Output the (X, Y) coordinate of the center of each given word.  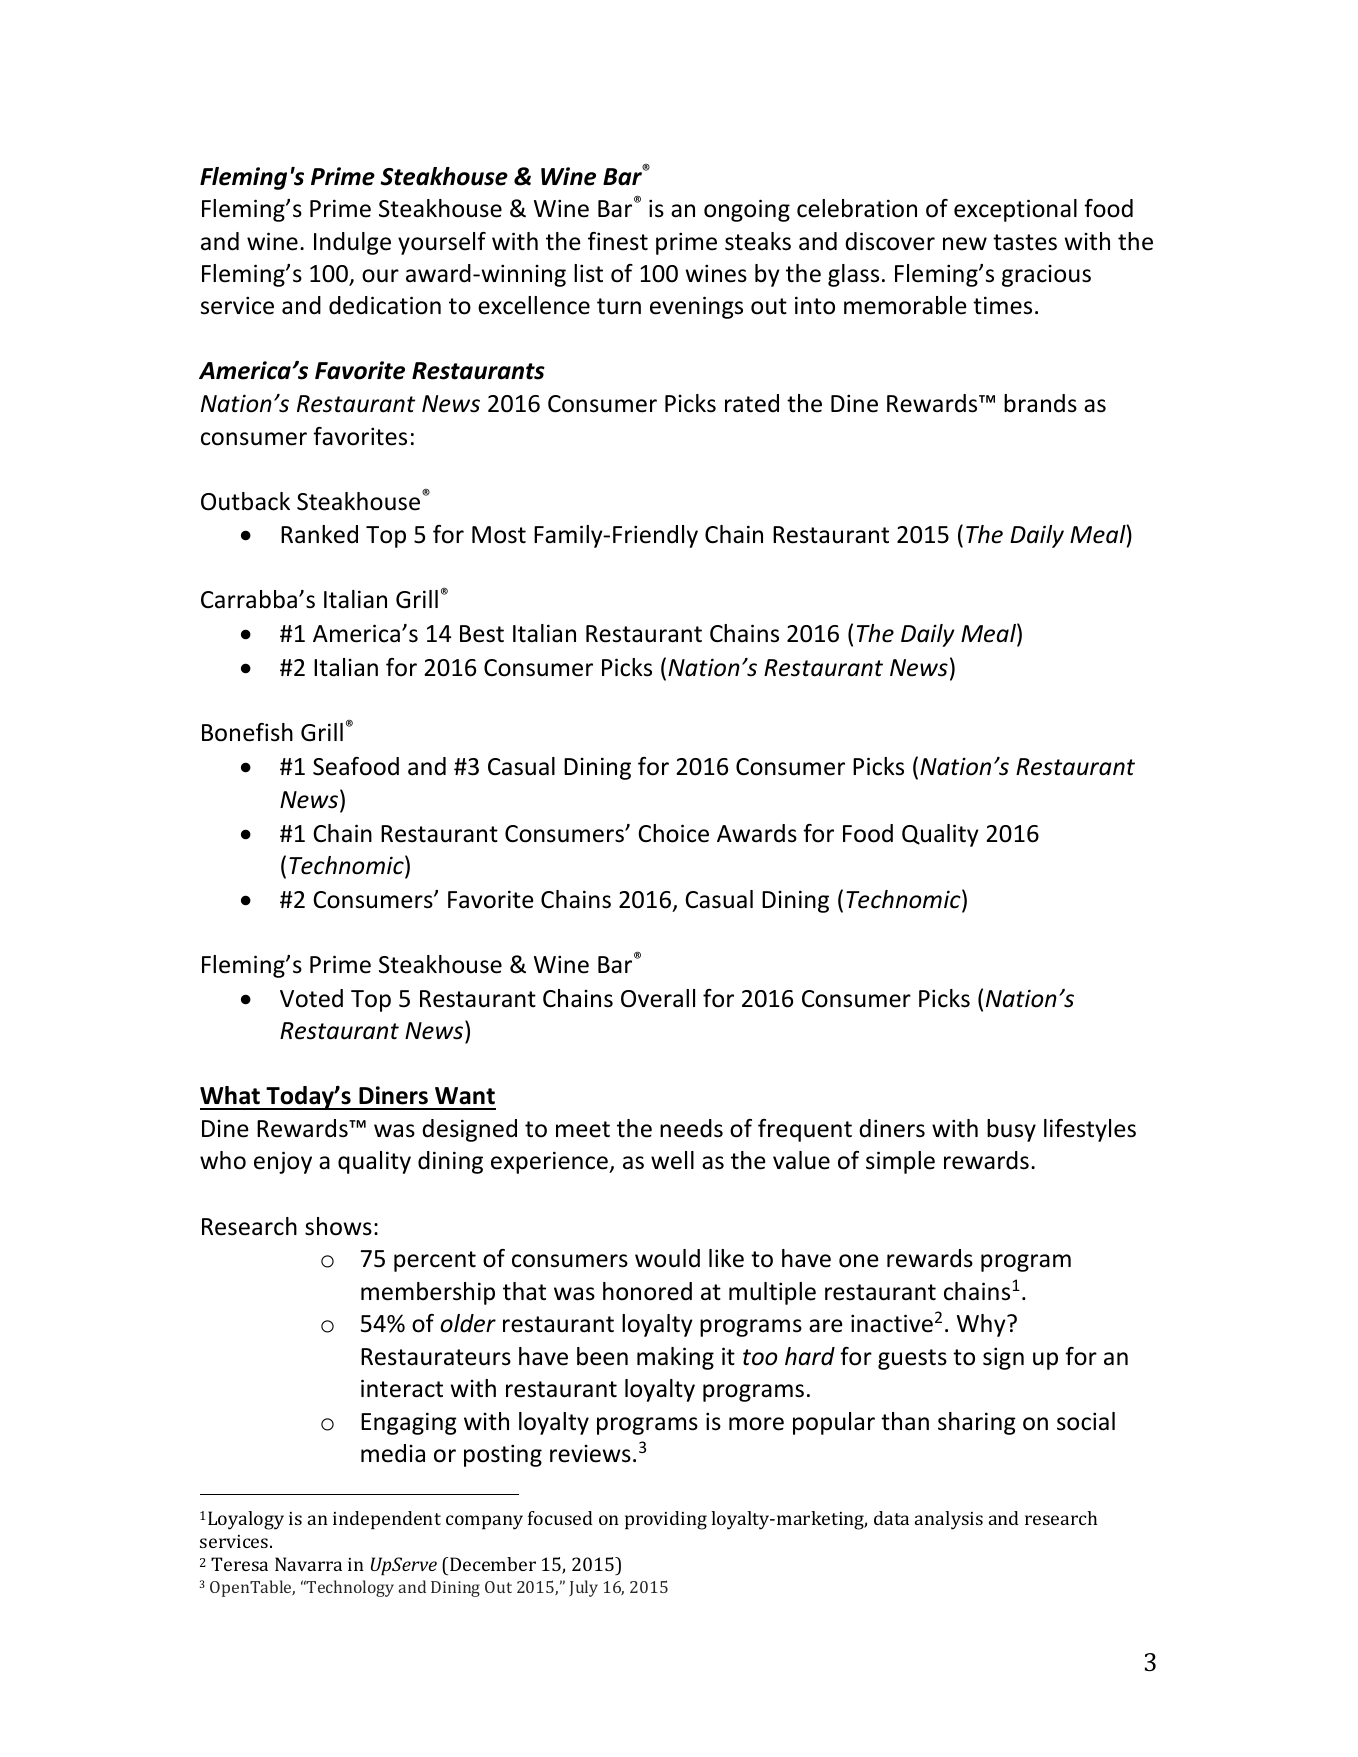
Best (482, 634)
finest (618, 241)
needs (691, 1128)
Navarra (308, 1564)
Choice (673, 833)
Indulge (352, 243)
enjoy (283, 1162)
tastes (1025, 242)
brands (1040, 403)
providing (666, 1520)
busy (1011, 1130)
